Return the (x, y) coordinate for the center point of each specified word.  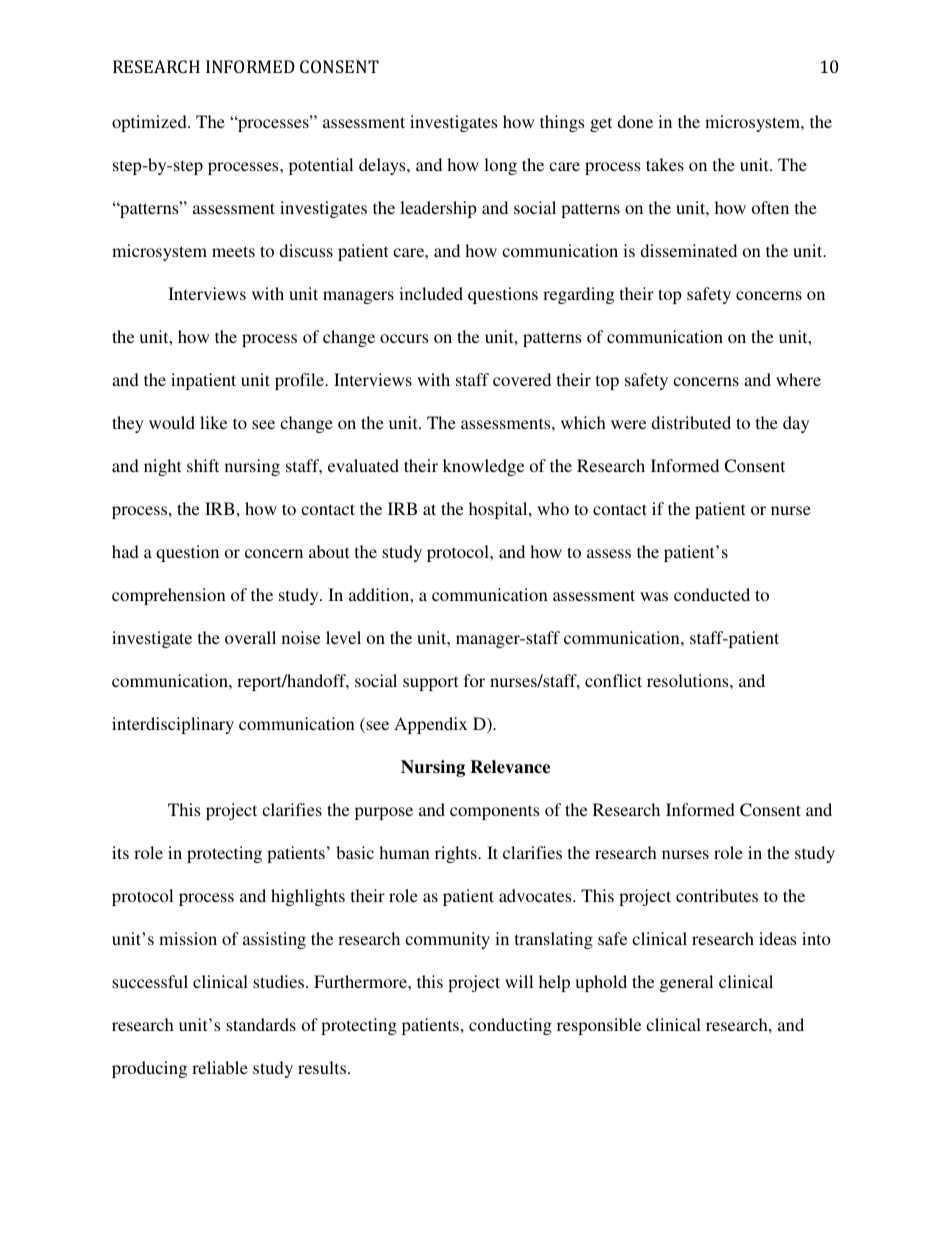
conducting (510, 1026)
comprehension (169, 596)
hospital (499, 510)
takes (665, 164)
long (500, 166)
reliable (220, 1067)
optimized (150, 123)
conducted (712, 594)
